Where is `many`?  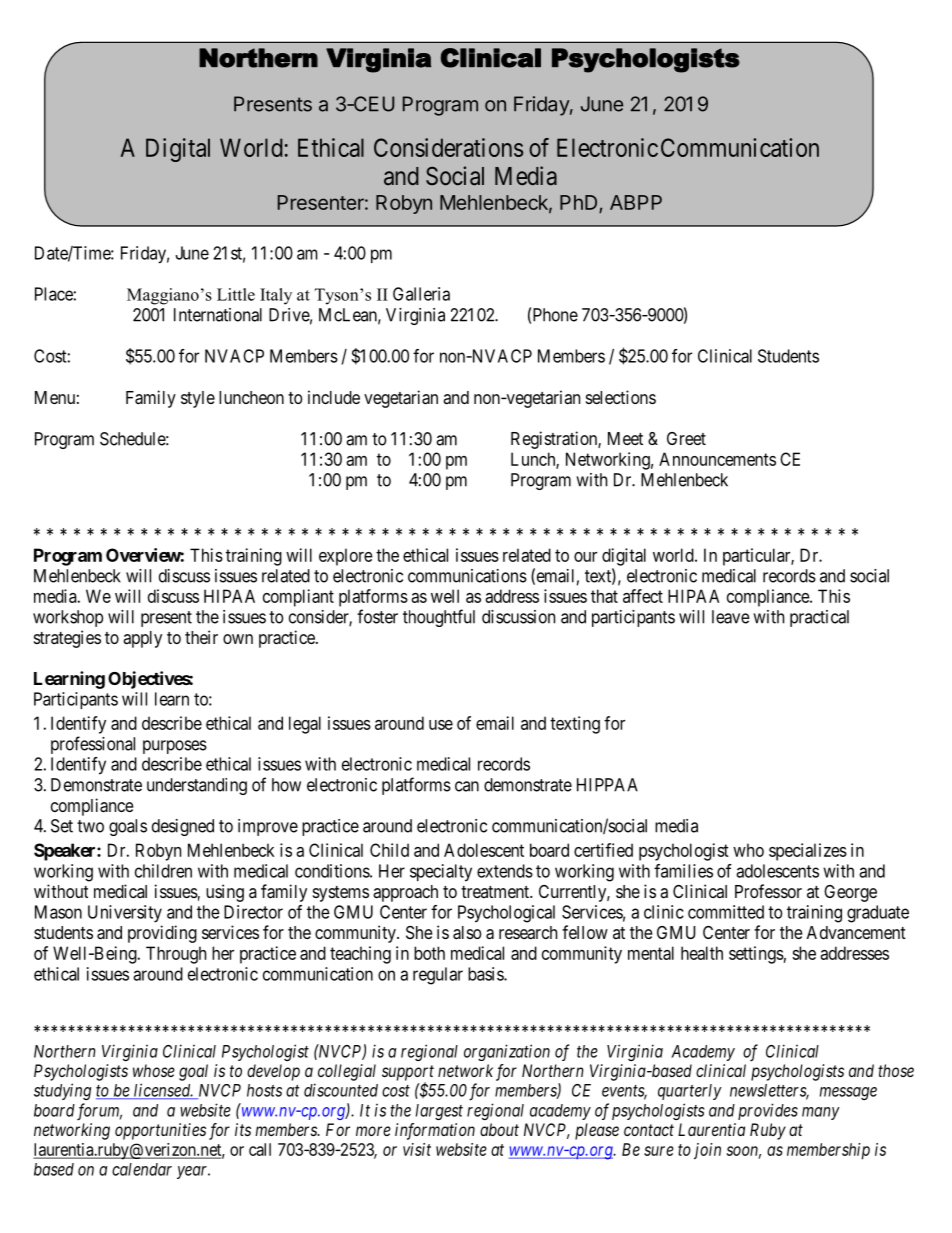 many is located at coordinates (821, 1113).
